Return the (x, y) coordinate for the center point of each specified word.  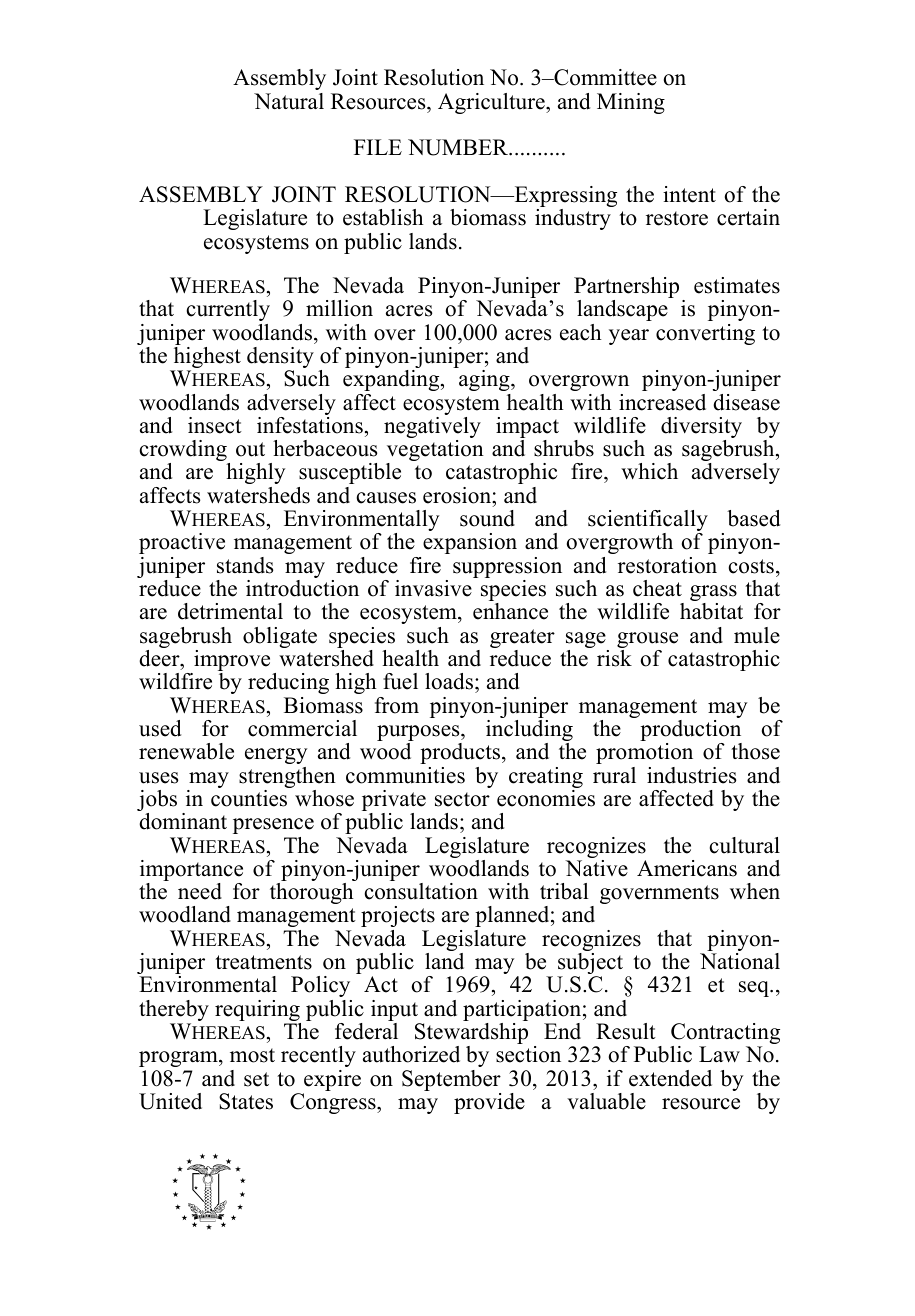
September (451, 1082)
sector (462, 799)
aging (485, 380)
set (256, 1079)
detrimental (230, 611)
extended (670, 1078)
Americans (687, 868)
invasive (433, 588)
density (280, 359)
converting (705, 334)
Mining (631, 103)
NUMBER (459, 147)
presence (273, 826)
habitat (711, 611)
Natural (289, 101)
